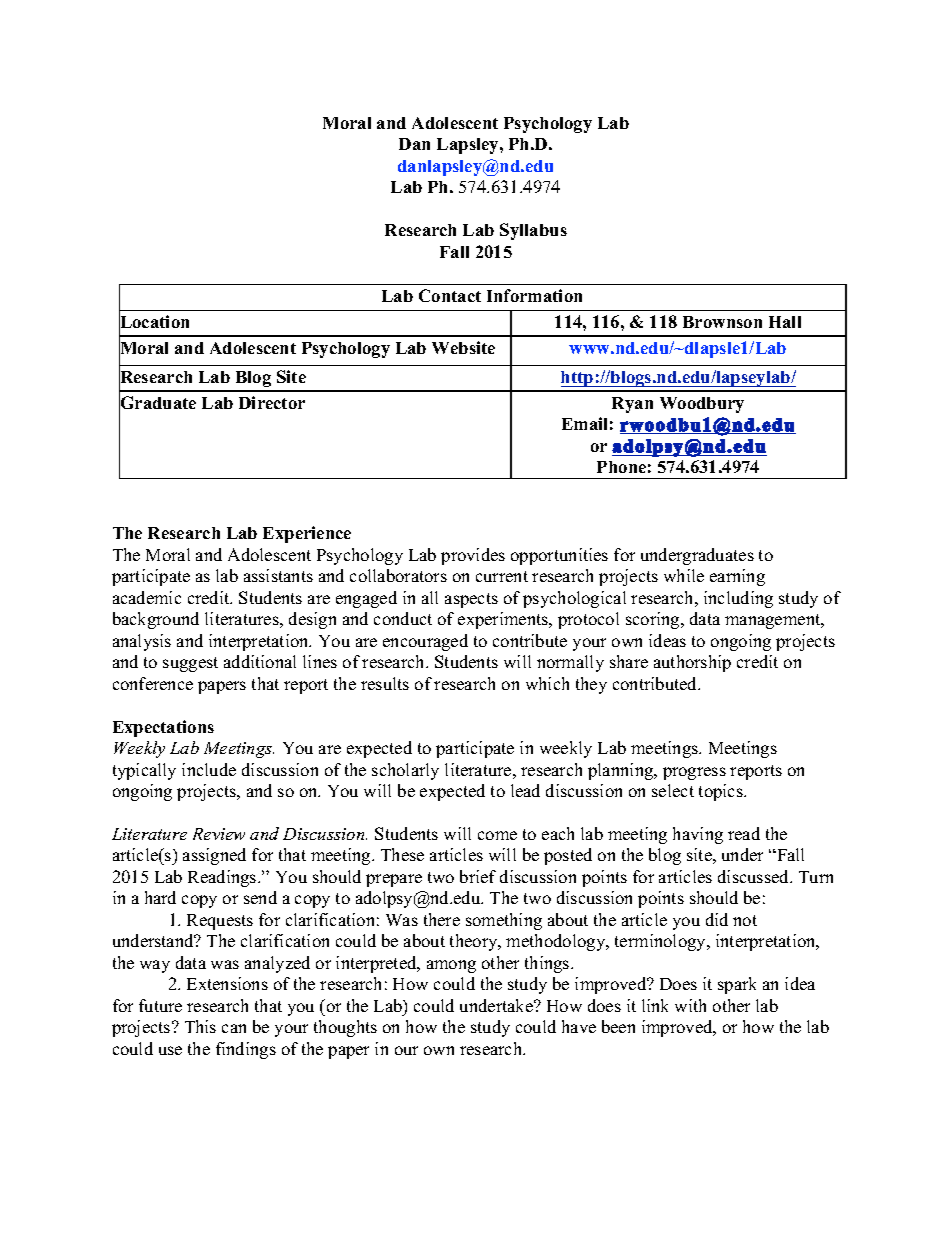 The width and height of the screenshot is (952, 1233). What do you see at coordinates (525, 790) in the screenshot?
I see `lead` at bounding box center [525, 790].
